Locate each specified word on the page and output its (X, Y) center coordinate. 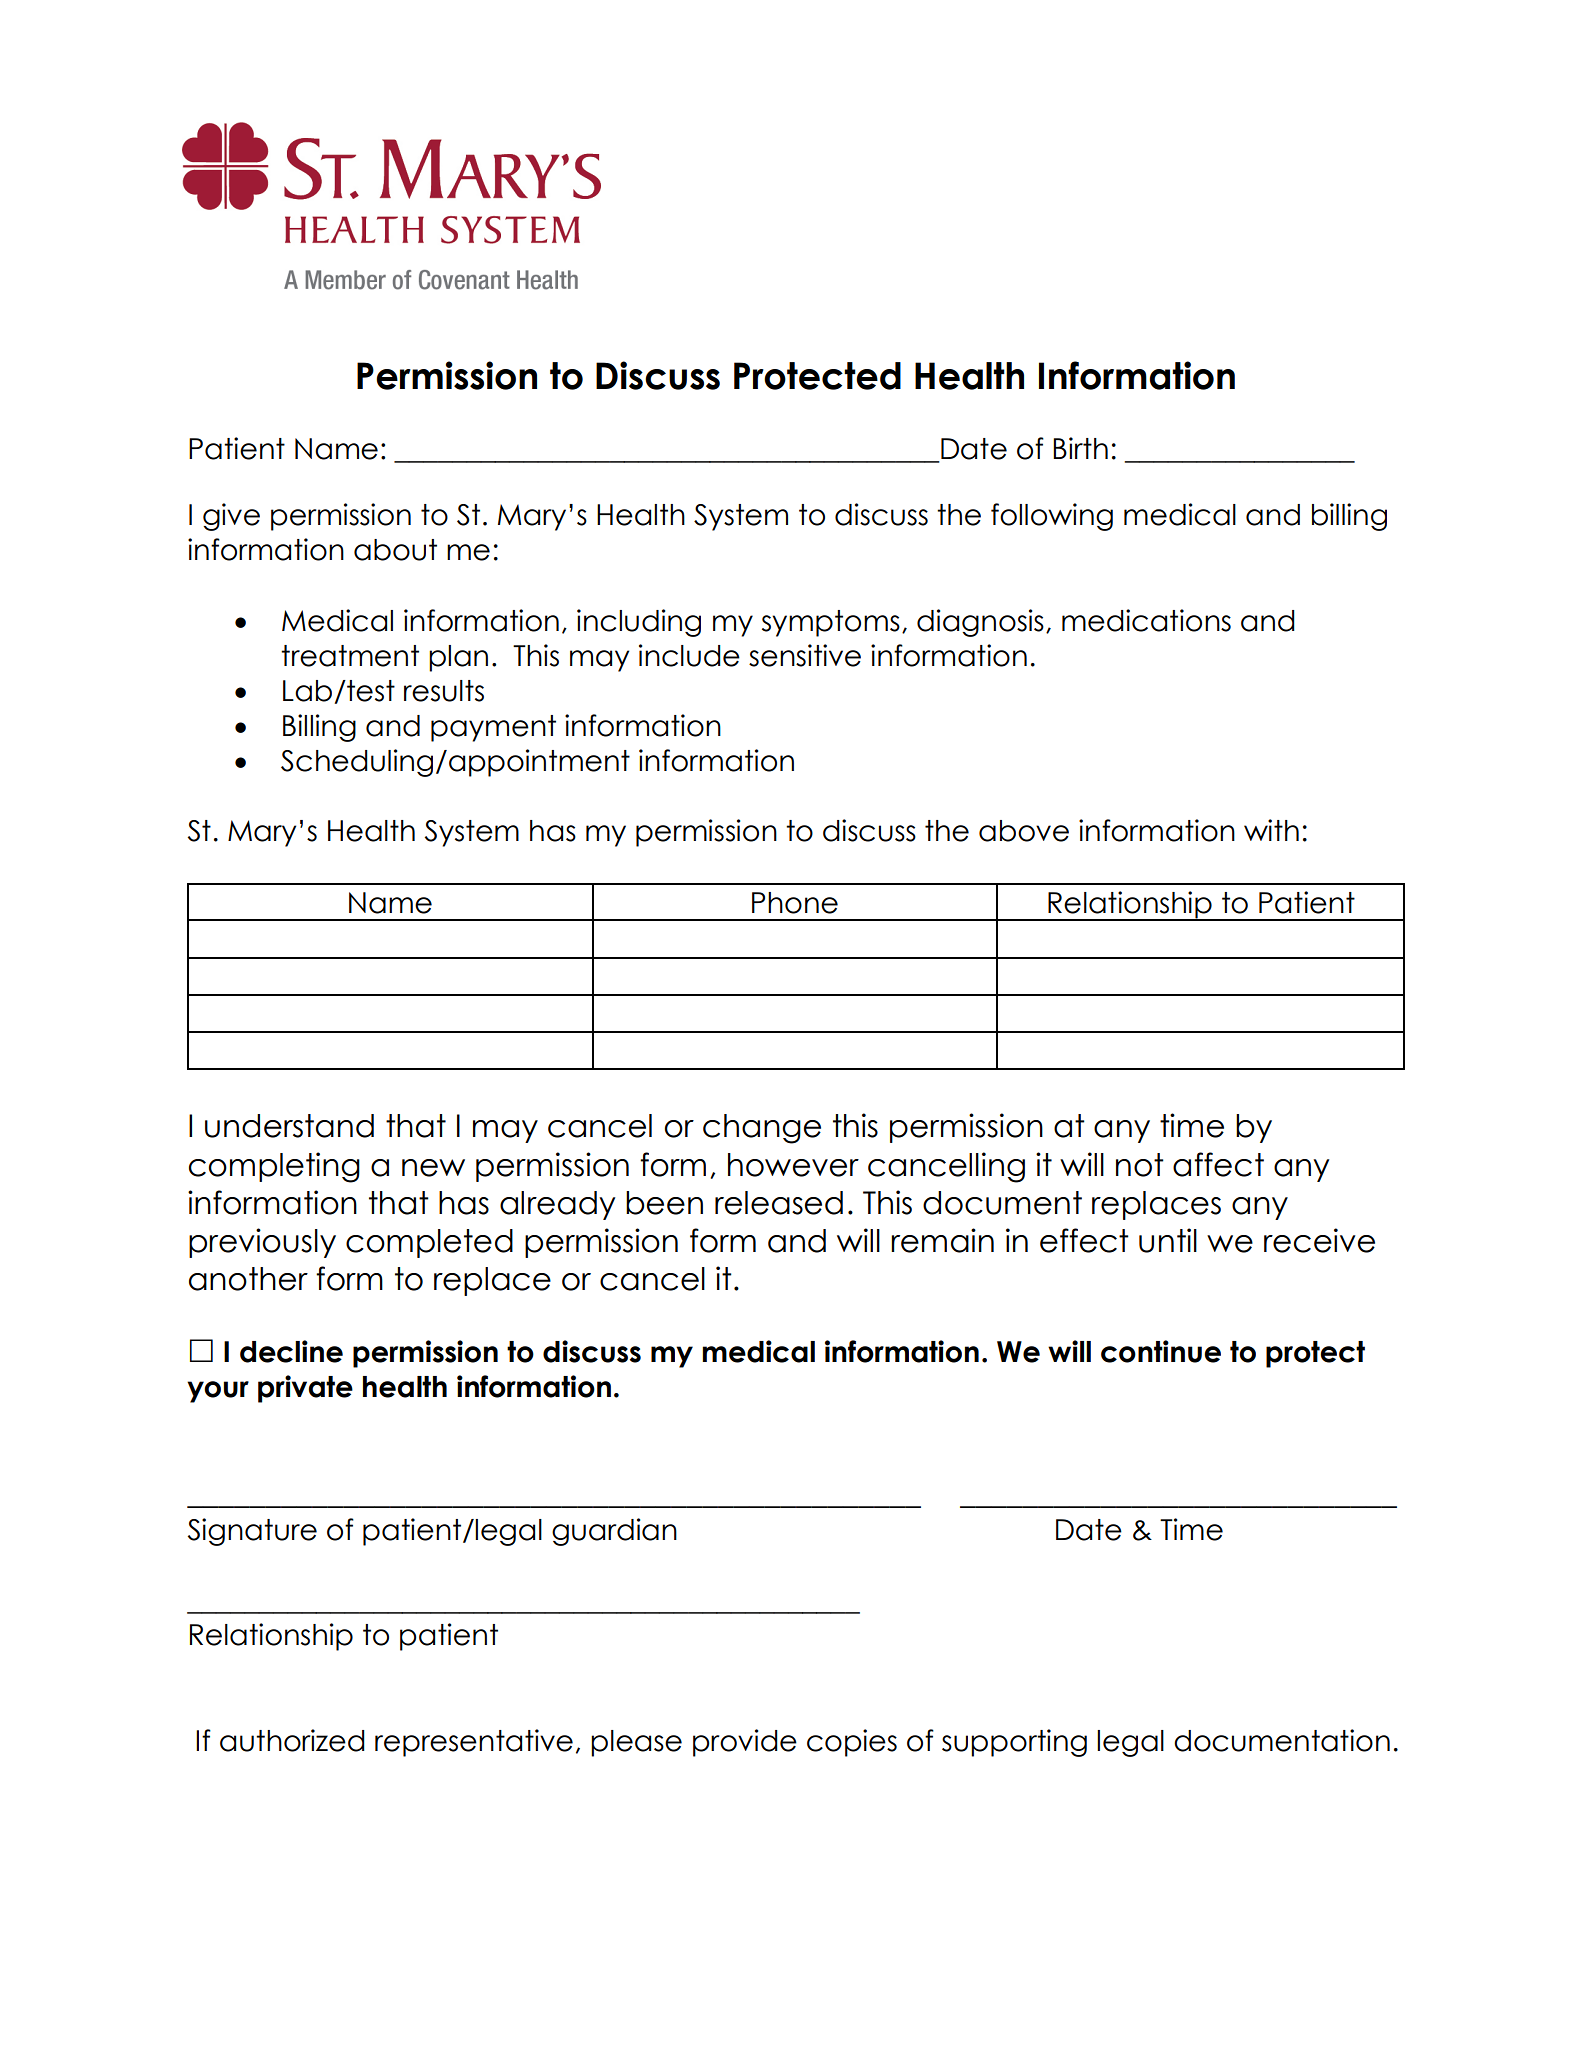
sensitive (805, 655)
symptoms (831, 623)
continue (1161, 1351)
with (1271, 830)
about (395, 550)
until (1168, 1240)
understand (289, 1126)
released (779, 1203)
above (1024, 831)
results (444, 691)
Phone (795, 903)
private (305, 1389)
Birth (1080, 448)
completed (429, 1243)
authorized (292, 1740)
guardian (614, 1532)
